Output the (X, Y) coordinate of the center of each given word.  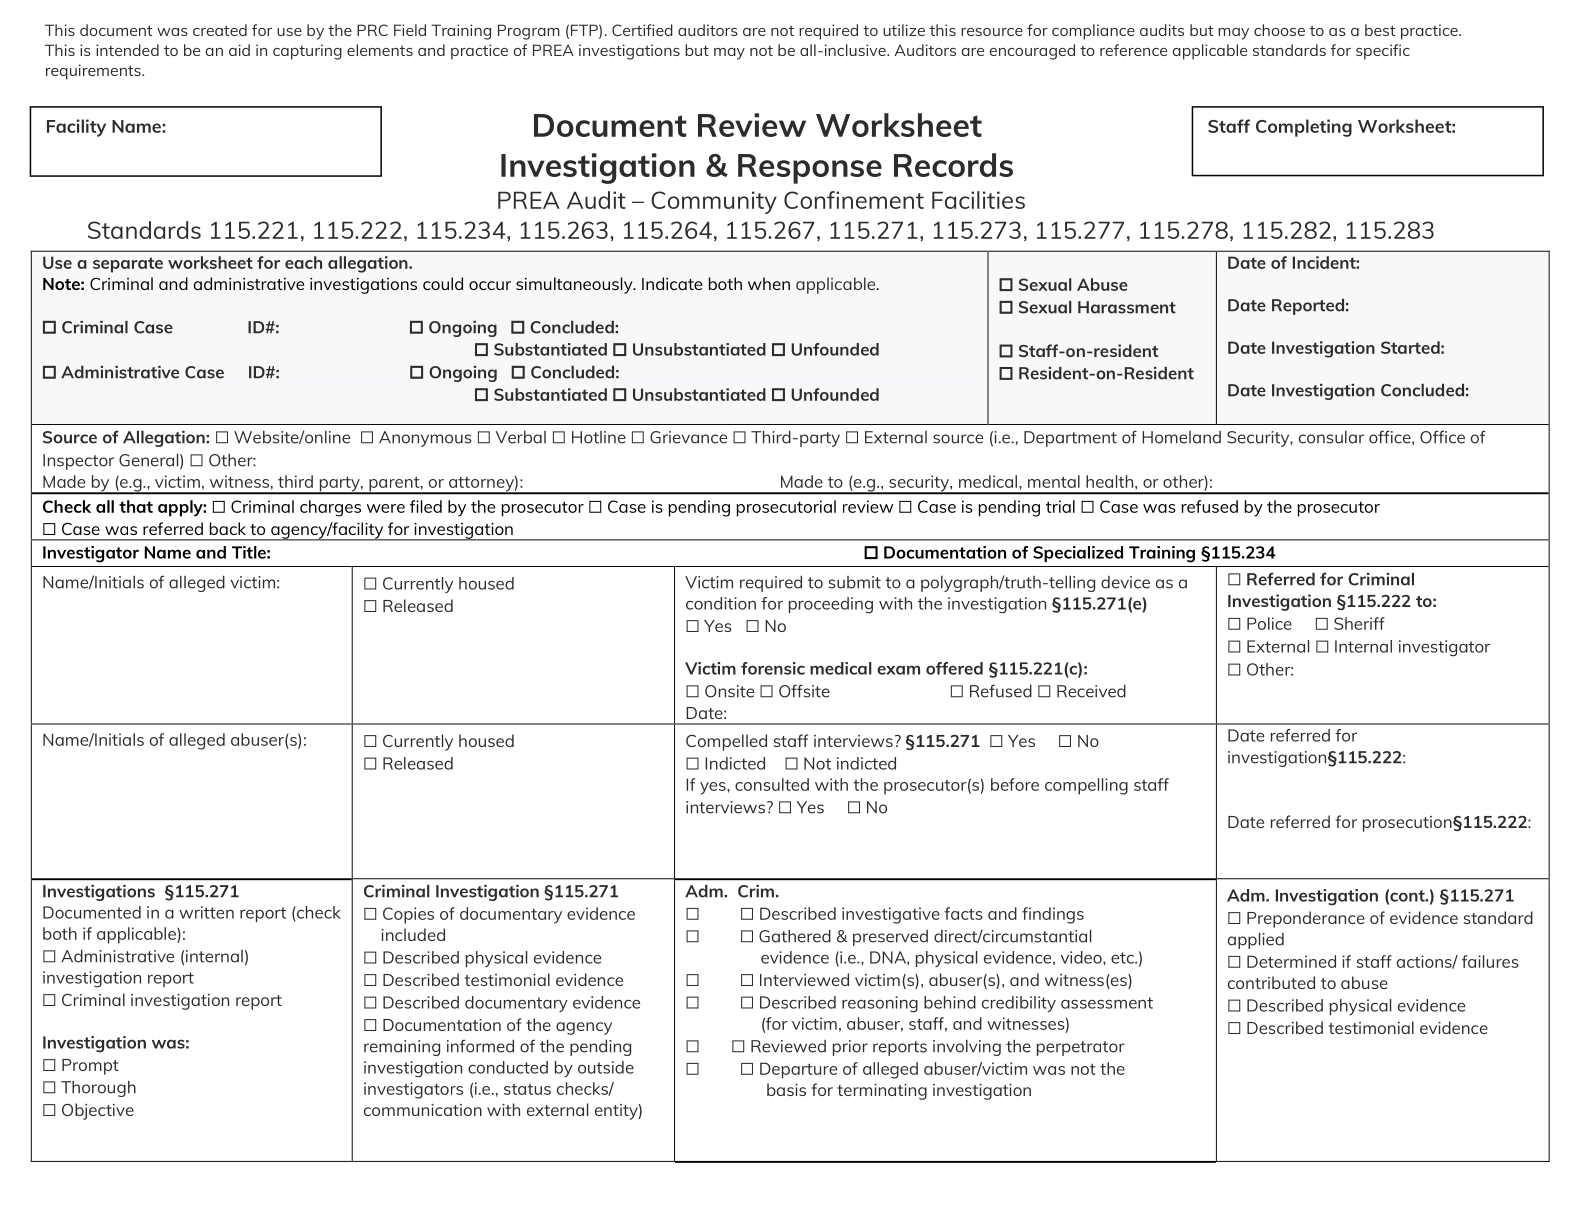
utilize (904, 30)
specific (1383, 52)
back (228, 528)
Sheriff (1359, 623)
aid (239, 50)
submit (855, 582)
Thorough (98, 1089)
